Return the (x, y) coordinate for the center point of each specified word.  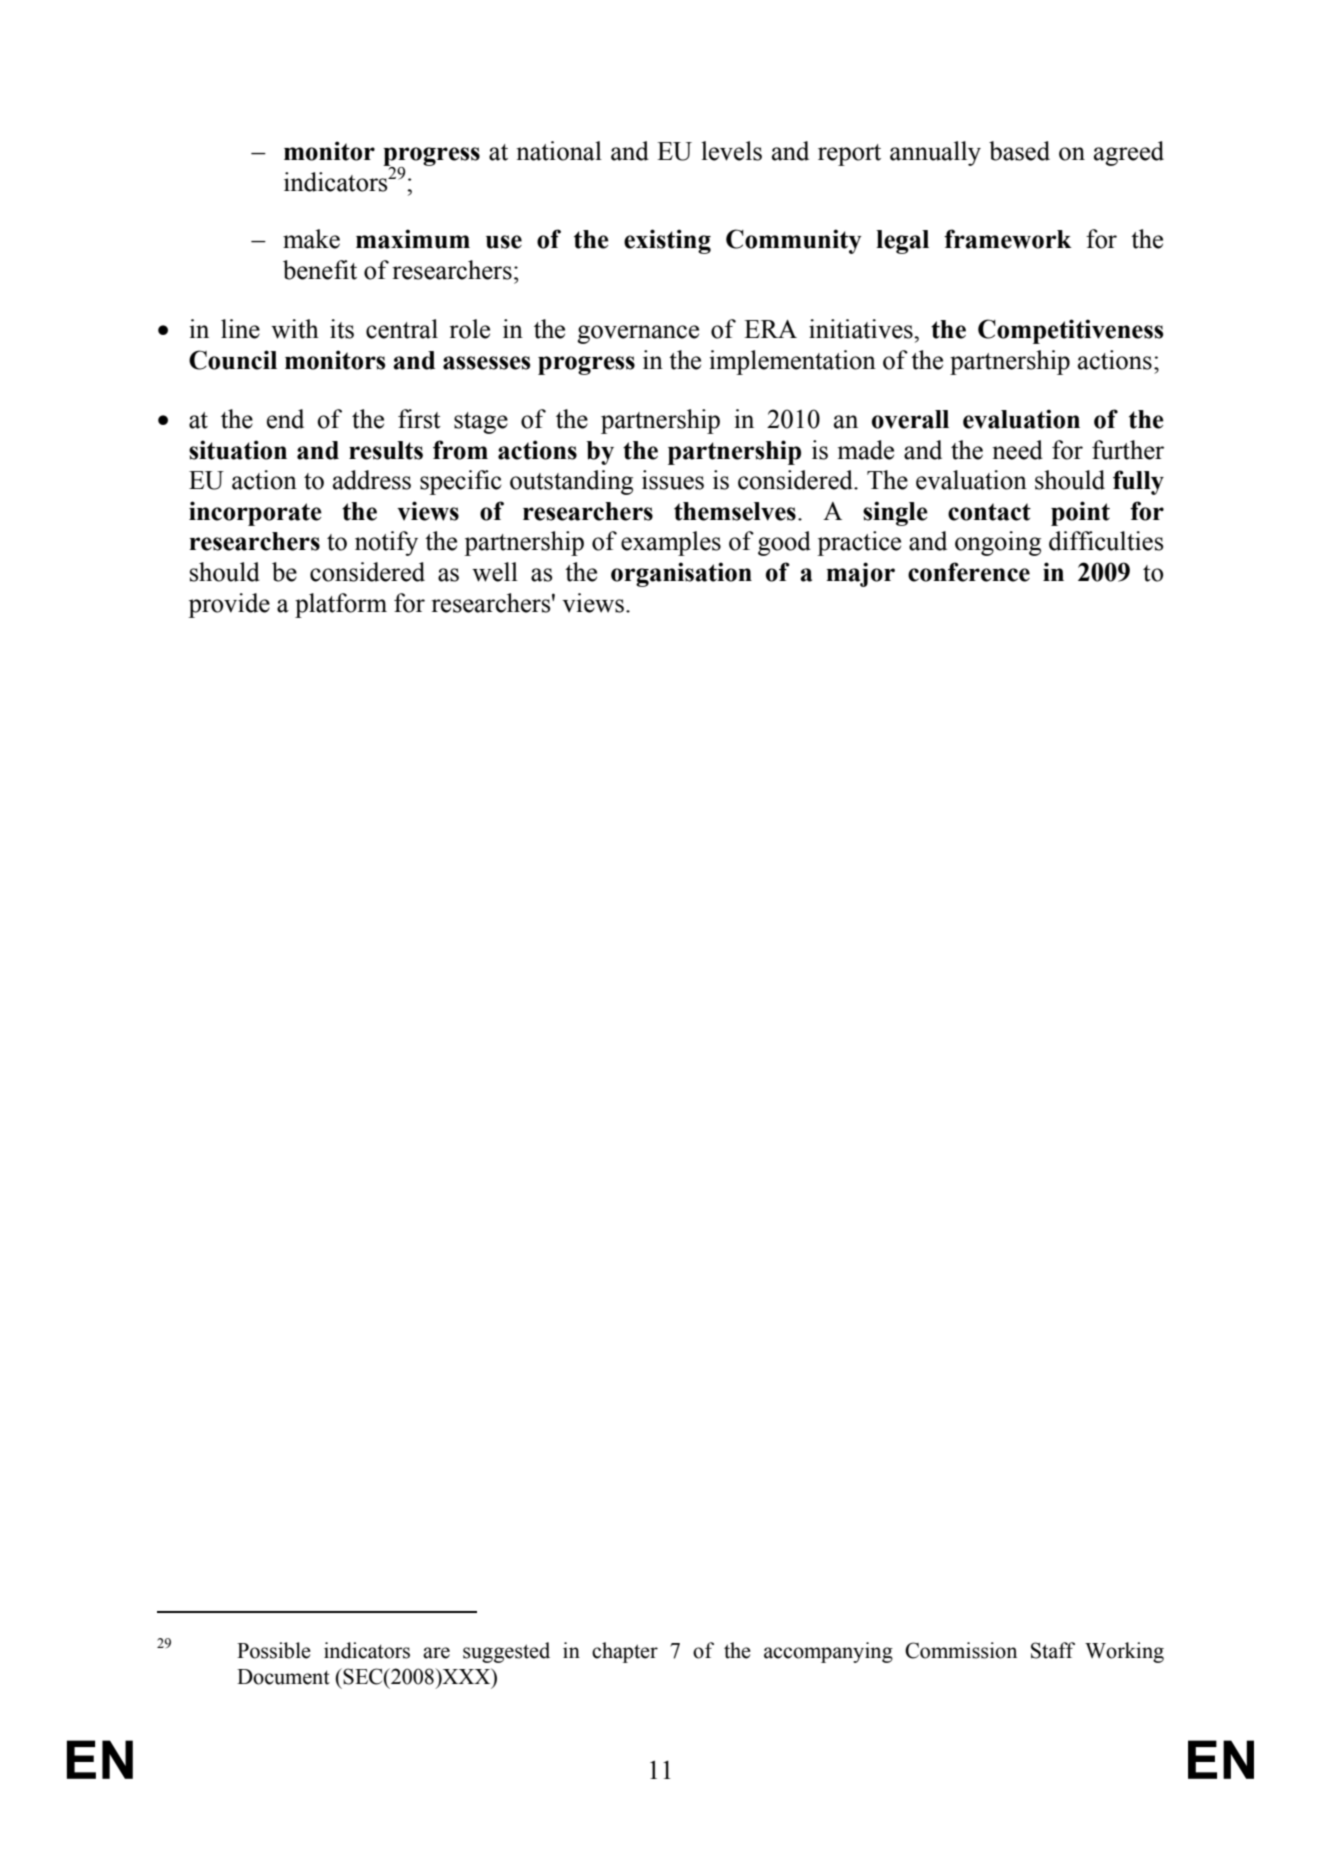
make (311, 239)
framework (1008, 239)
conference (969, 572)
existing (667, 241)
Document (283, 1677)
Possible (274, 1650)
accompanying (828, 1652)
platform (341, 605)
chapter (625, 1652)
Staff (1053, 1650)
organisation (681, 574)
